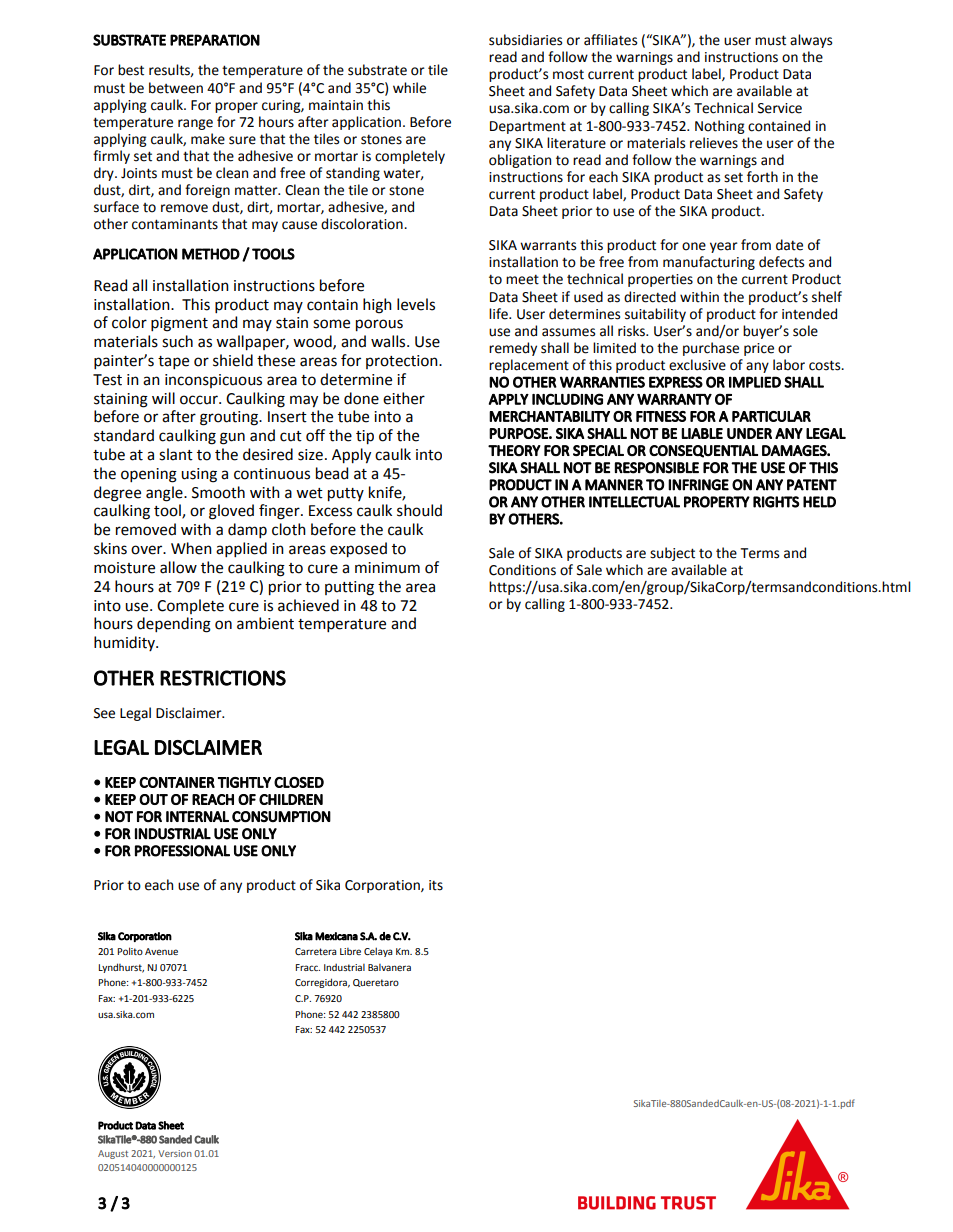 This screenshot has width=953, height=1232. What do you see at coordinates (436, 885) in the screenshot?
I see `its` at bounding box center [436, 885].
